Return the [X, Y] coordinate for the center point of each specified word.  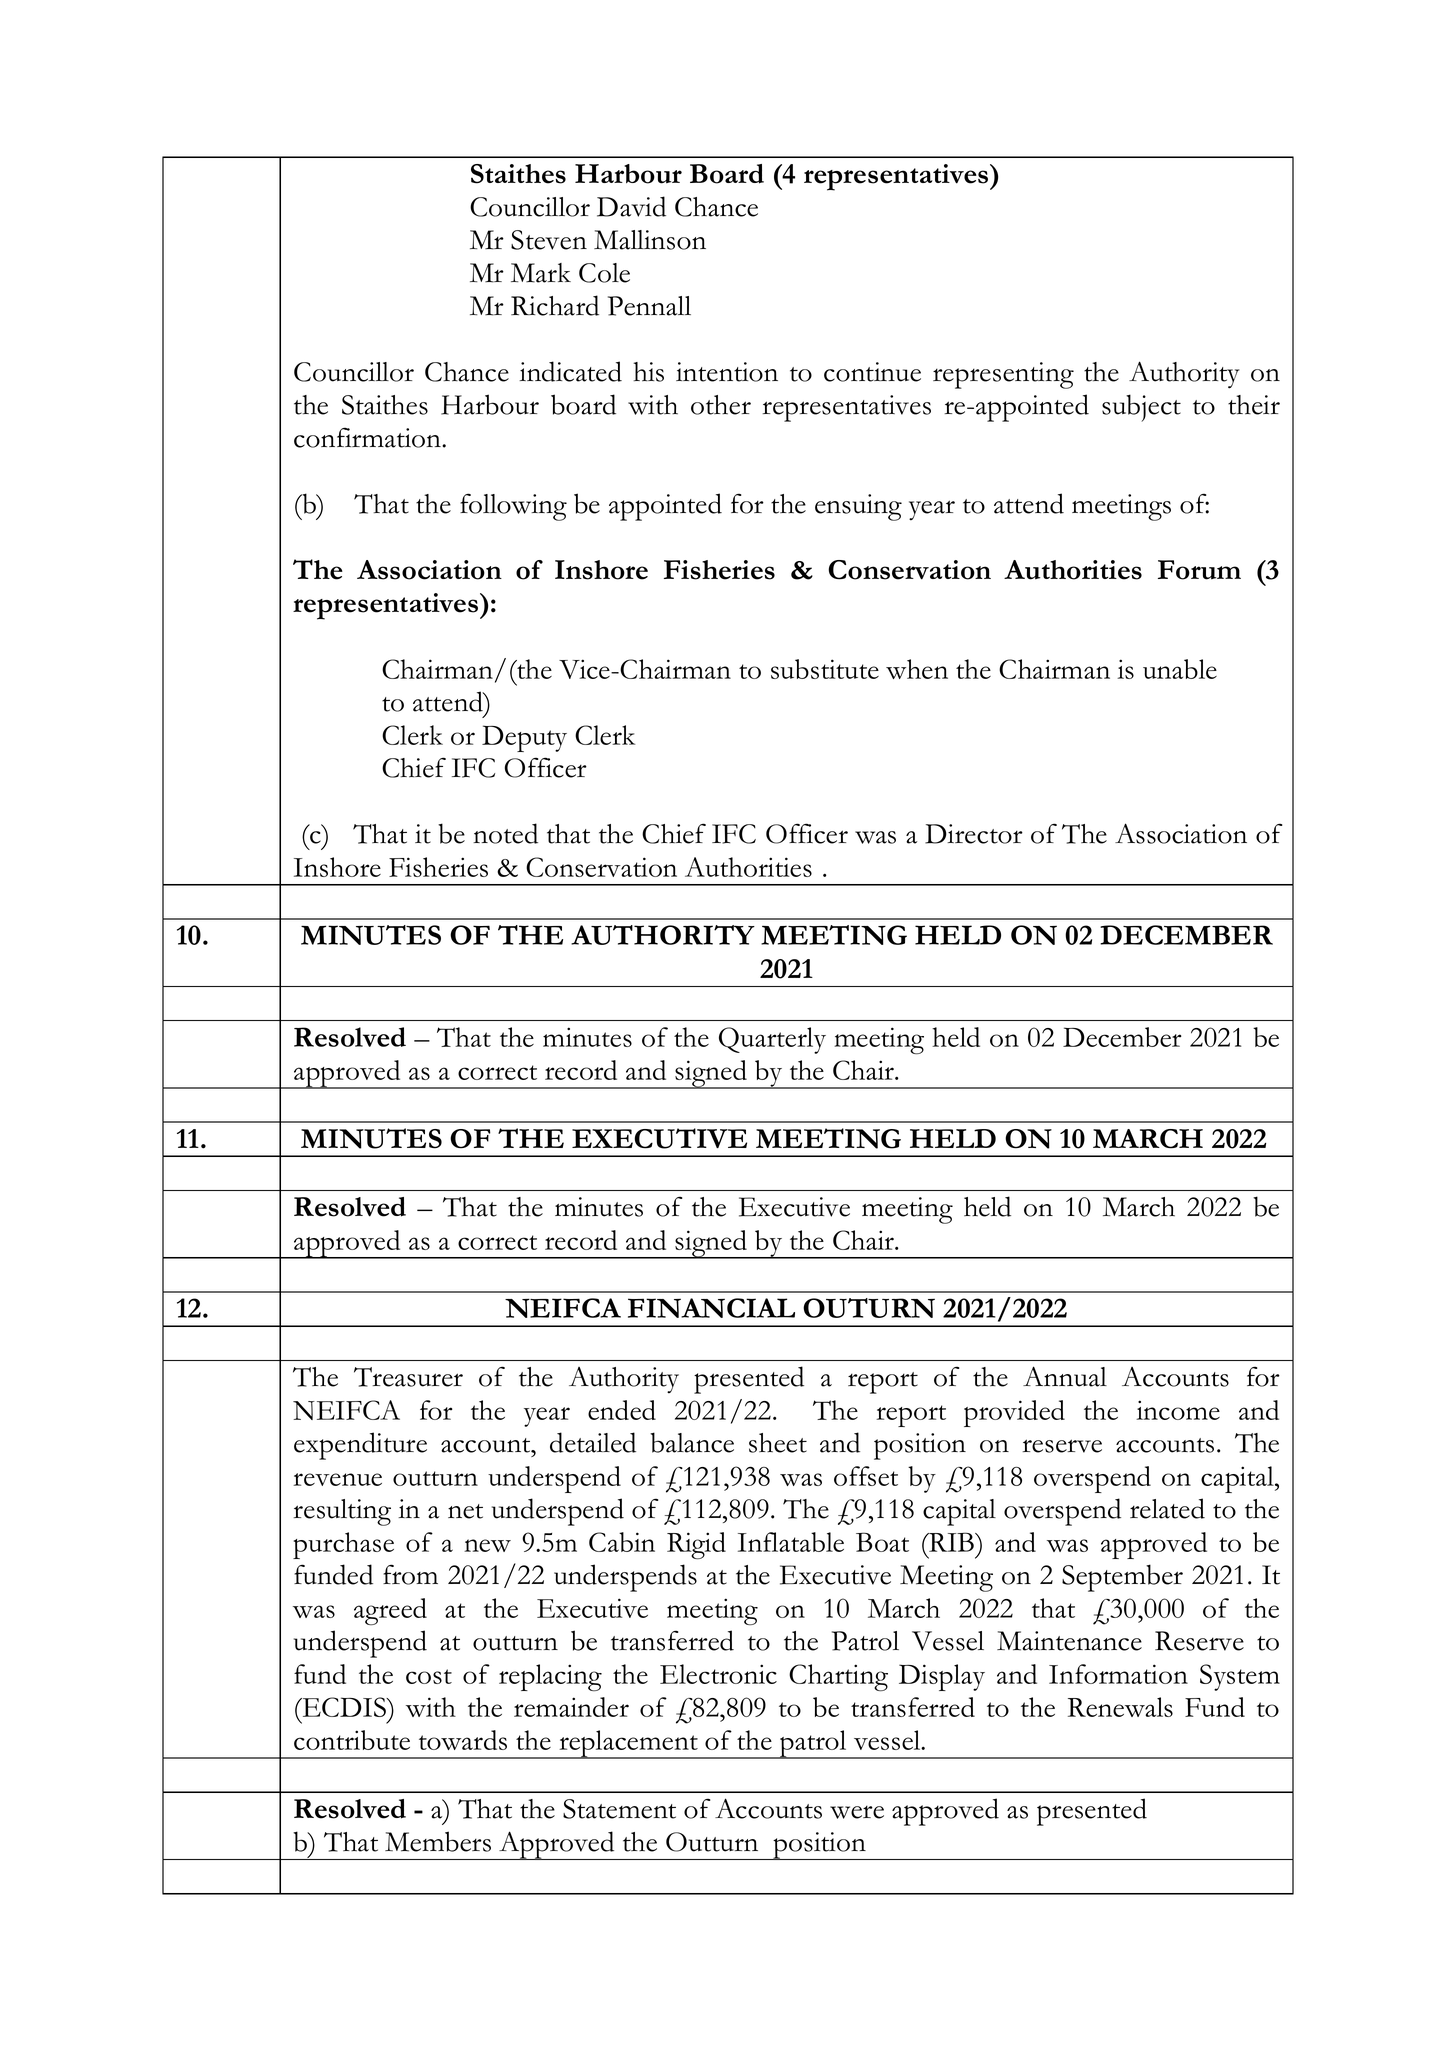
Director [974, 834]
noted [505, 833]
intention [727, 372]
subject [1141, 408]
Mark [541, 273]
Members [438, 1841]
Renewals [1120, 1707]
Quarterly [772, 1040]
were [857, 1812]
